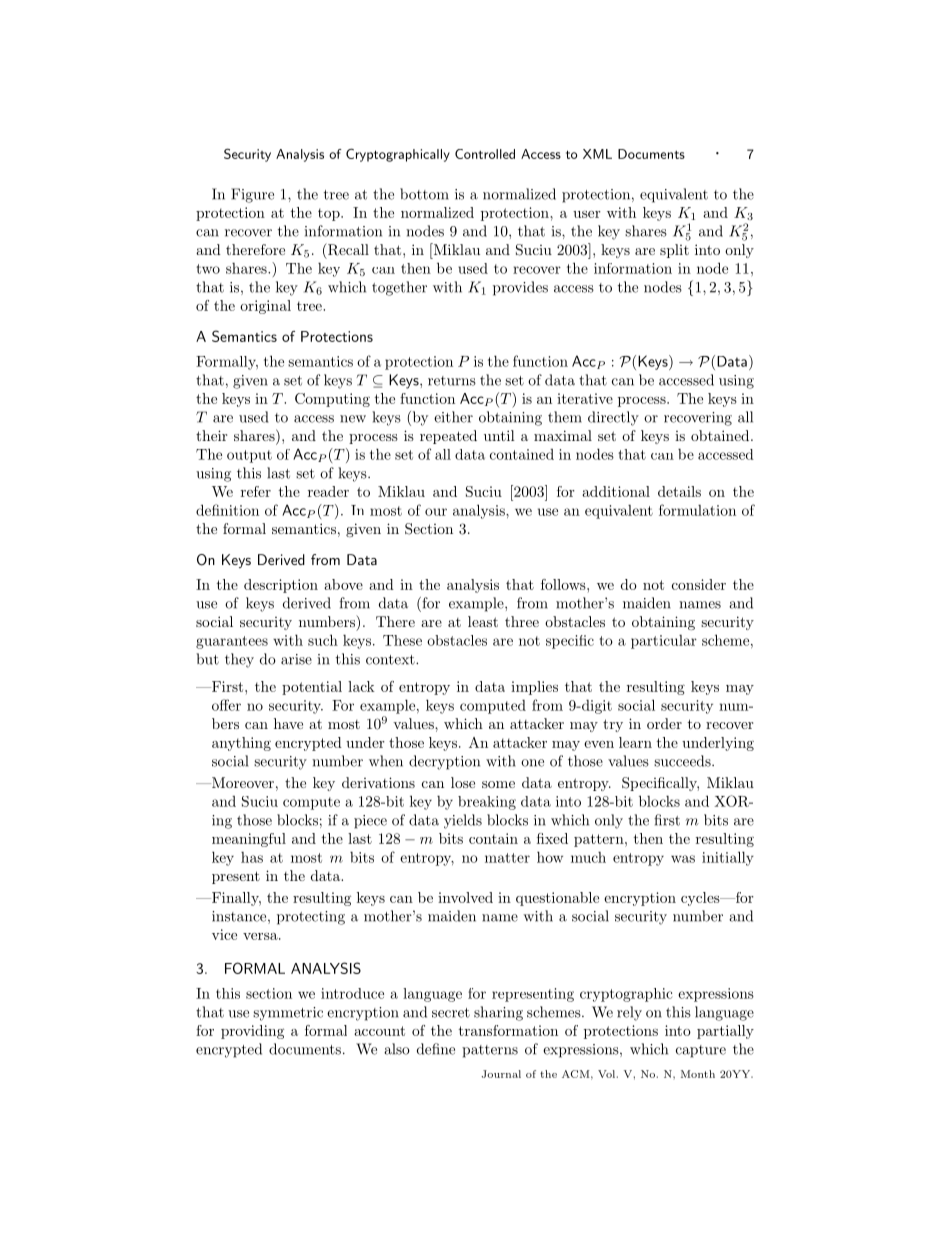  Describe the element at coordinates (241, 744) in the screenshot. I see `anything` at that location.
